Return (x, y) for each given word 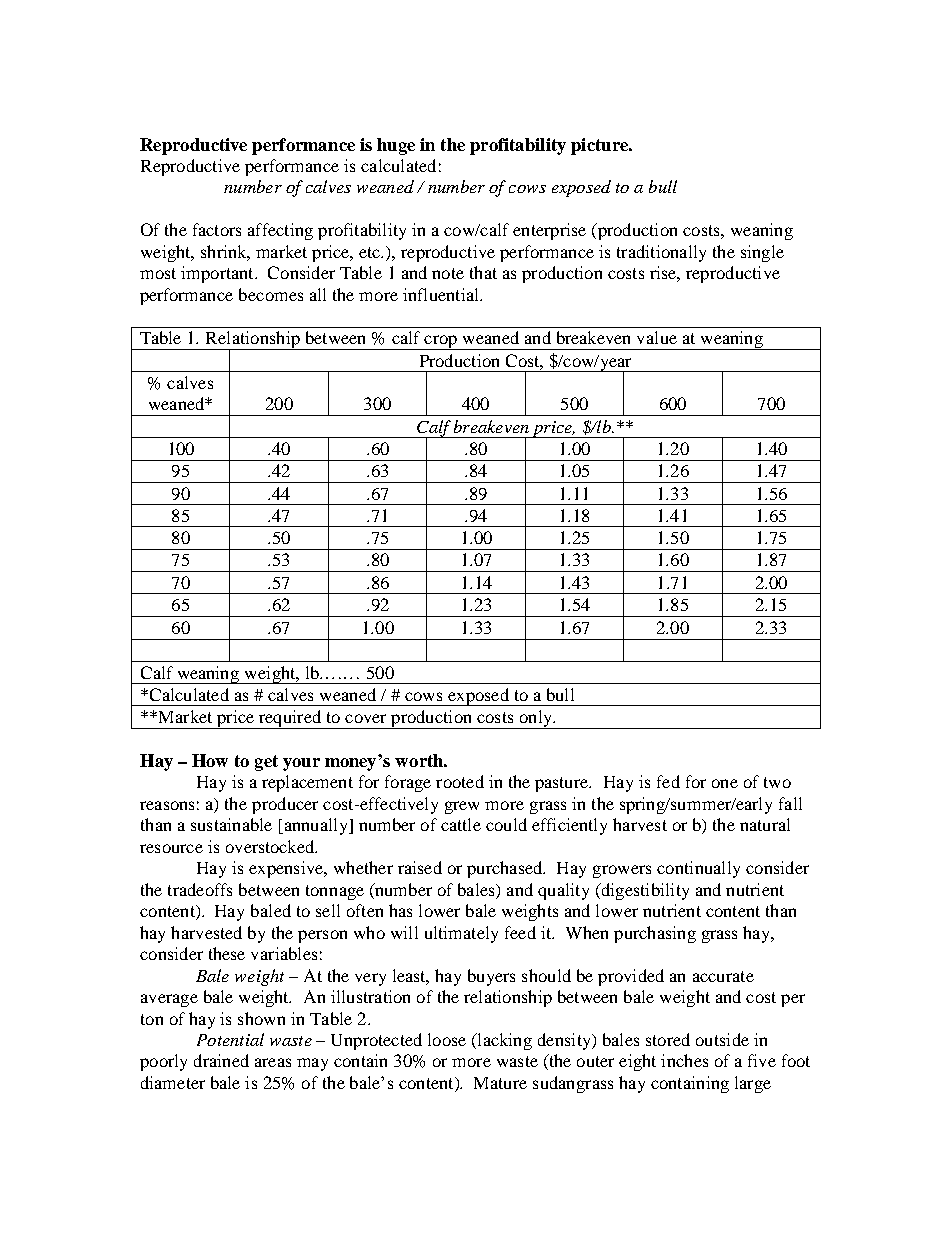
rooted (460, 781)
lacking (503, 1041)
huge (396, 146)
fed (668, 781)
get (266, 763)
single (762, 253)
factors (217, 229)
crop (440, 342)
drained (221, 1060)
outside (722, 1039)
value (657, 337)
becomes (271, 294)
